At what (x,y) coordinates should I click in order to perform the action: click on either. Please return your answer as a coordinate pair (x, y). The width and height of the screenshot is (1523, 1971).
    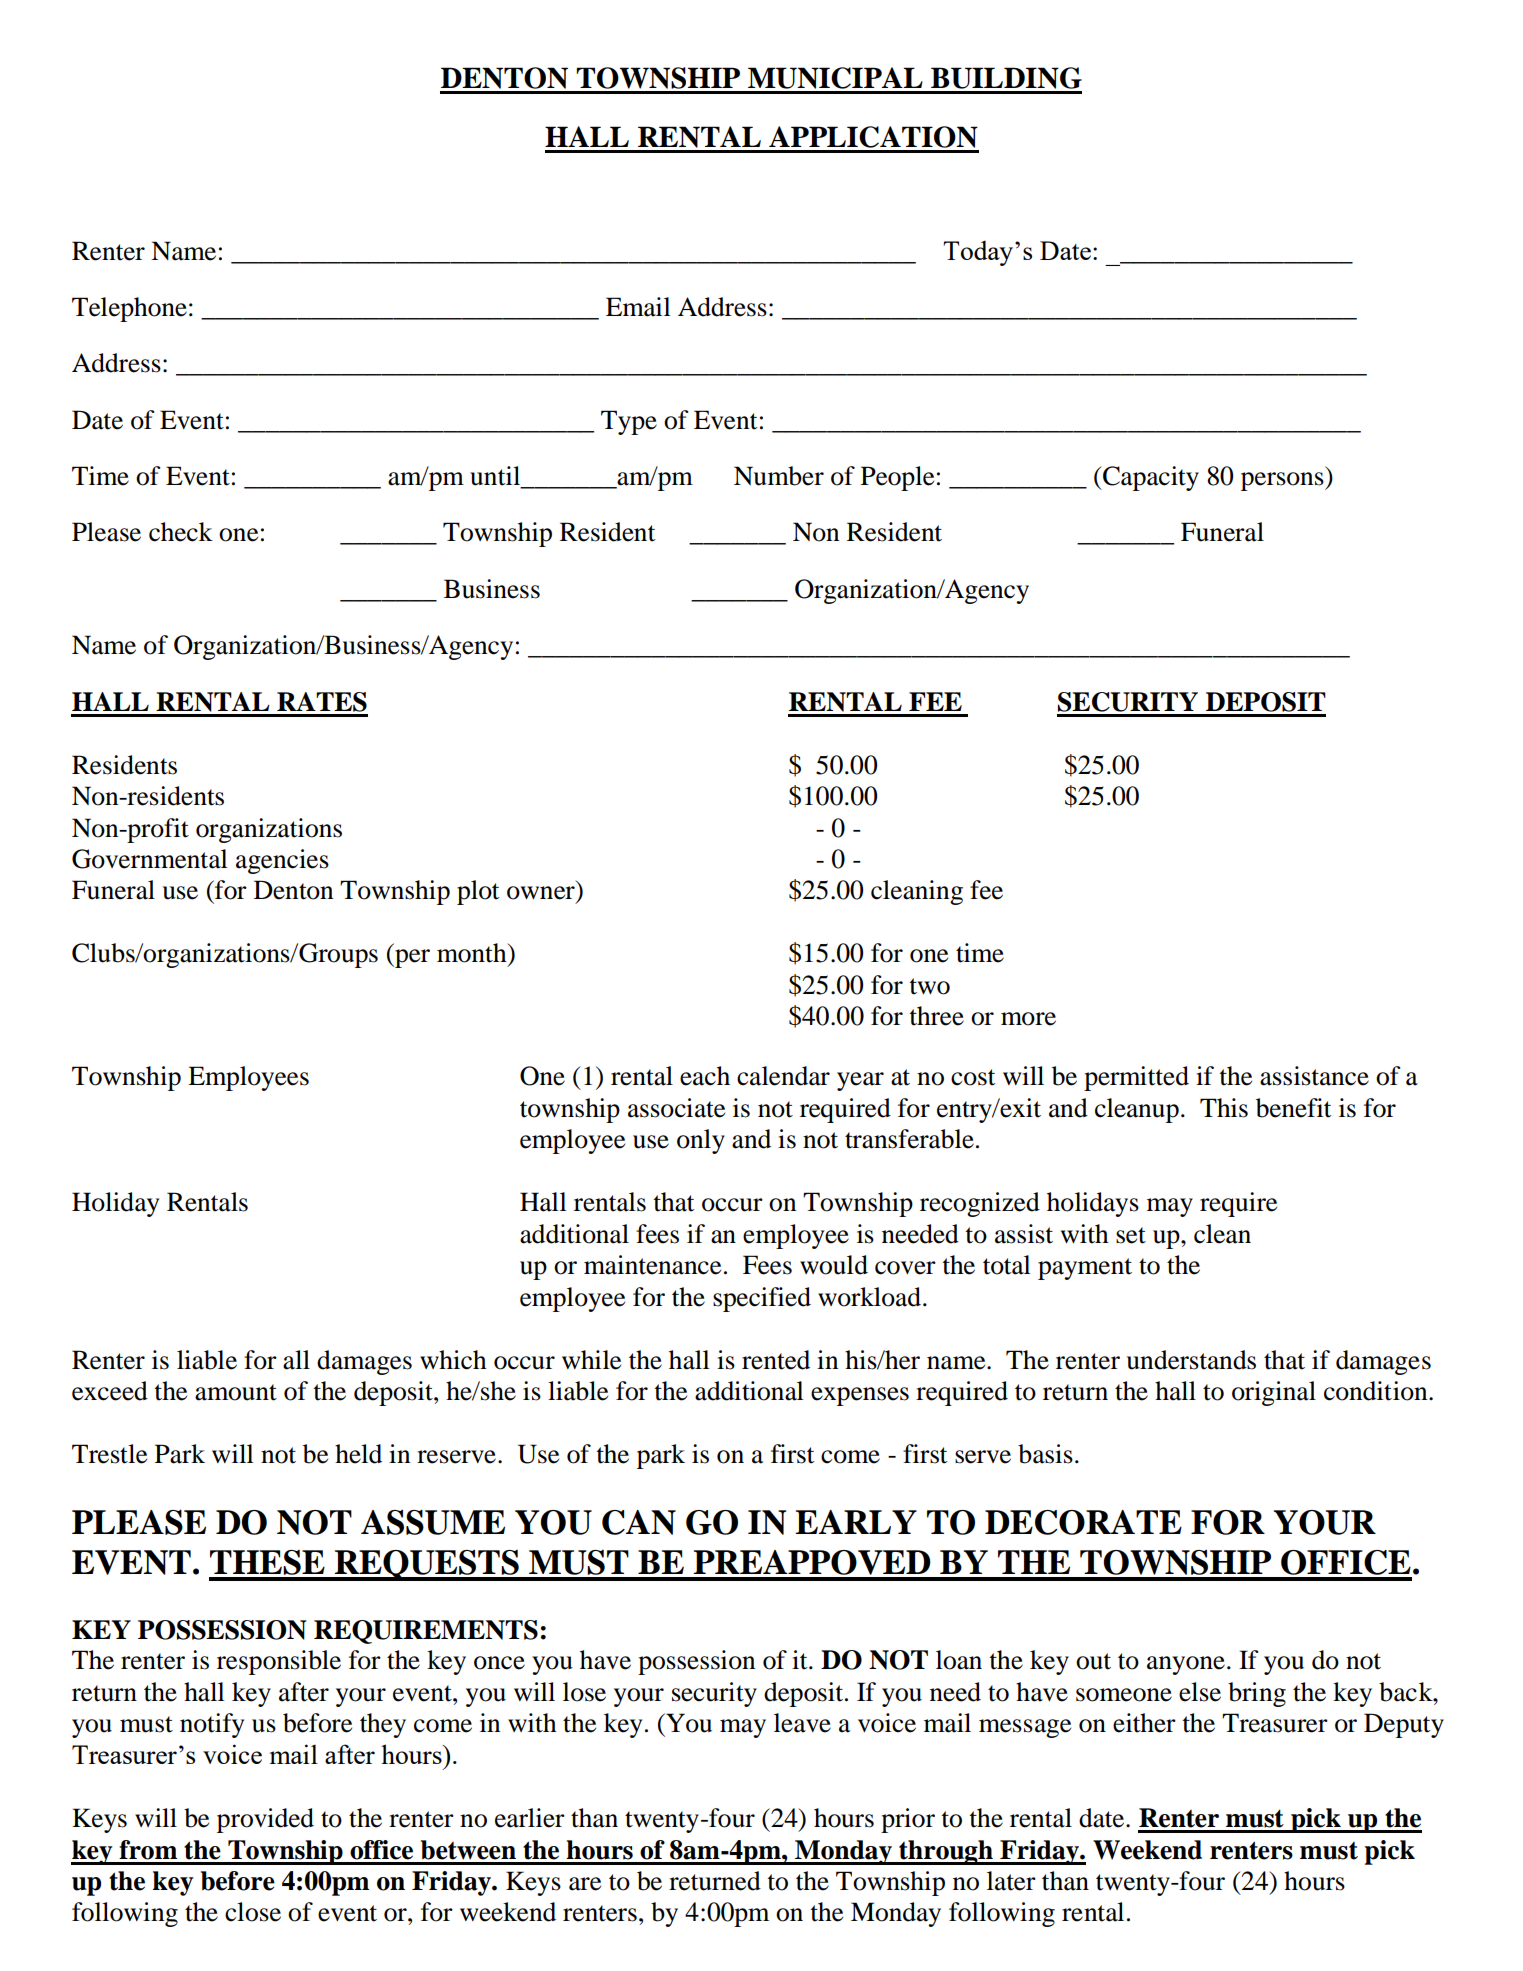
    Looking at the image, I should click on (1144, 1723).
